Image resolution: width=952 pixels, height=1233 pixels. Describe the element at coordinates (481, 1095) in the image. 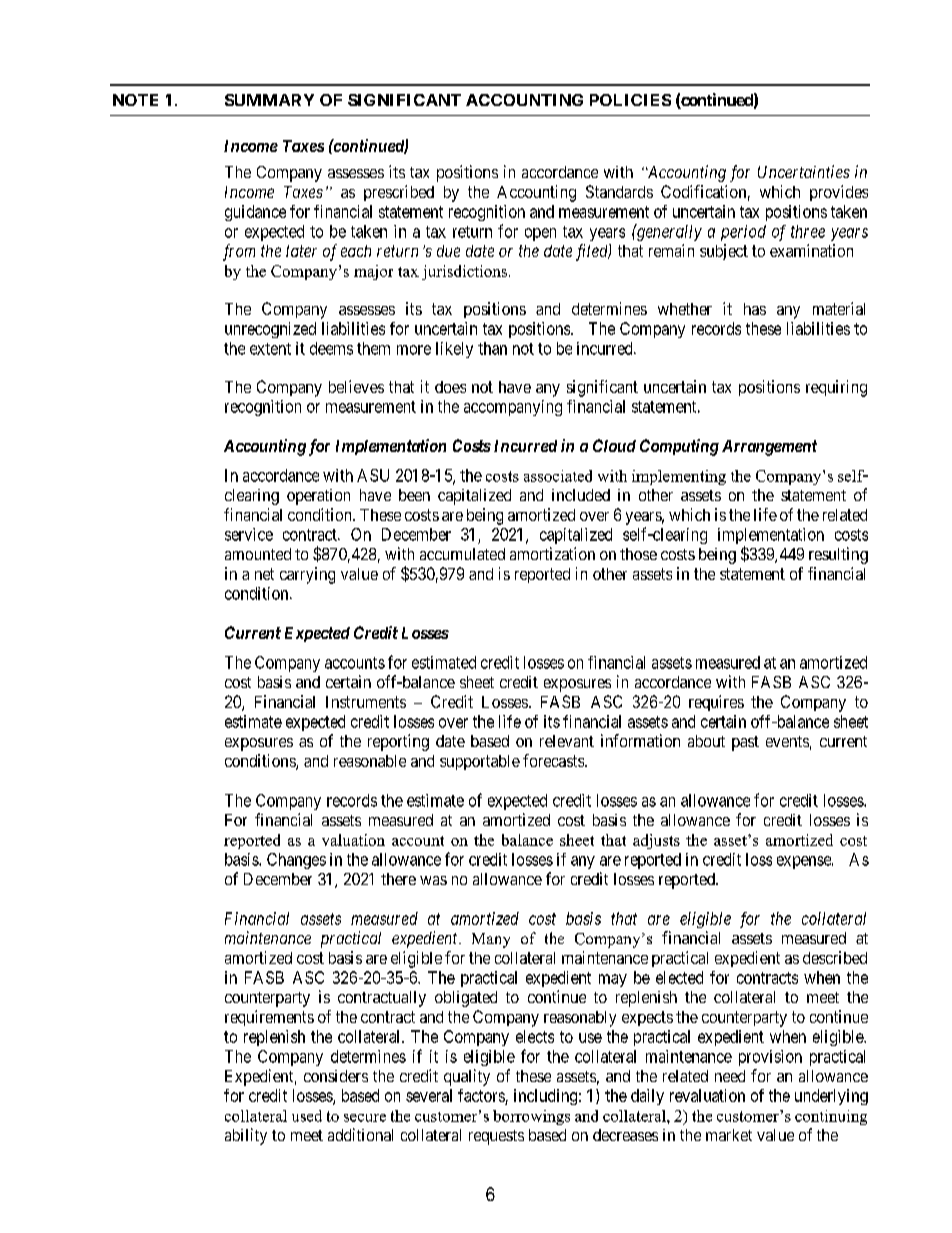

I see `factors` at that location.
